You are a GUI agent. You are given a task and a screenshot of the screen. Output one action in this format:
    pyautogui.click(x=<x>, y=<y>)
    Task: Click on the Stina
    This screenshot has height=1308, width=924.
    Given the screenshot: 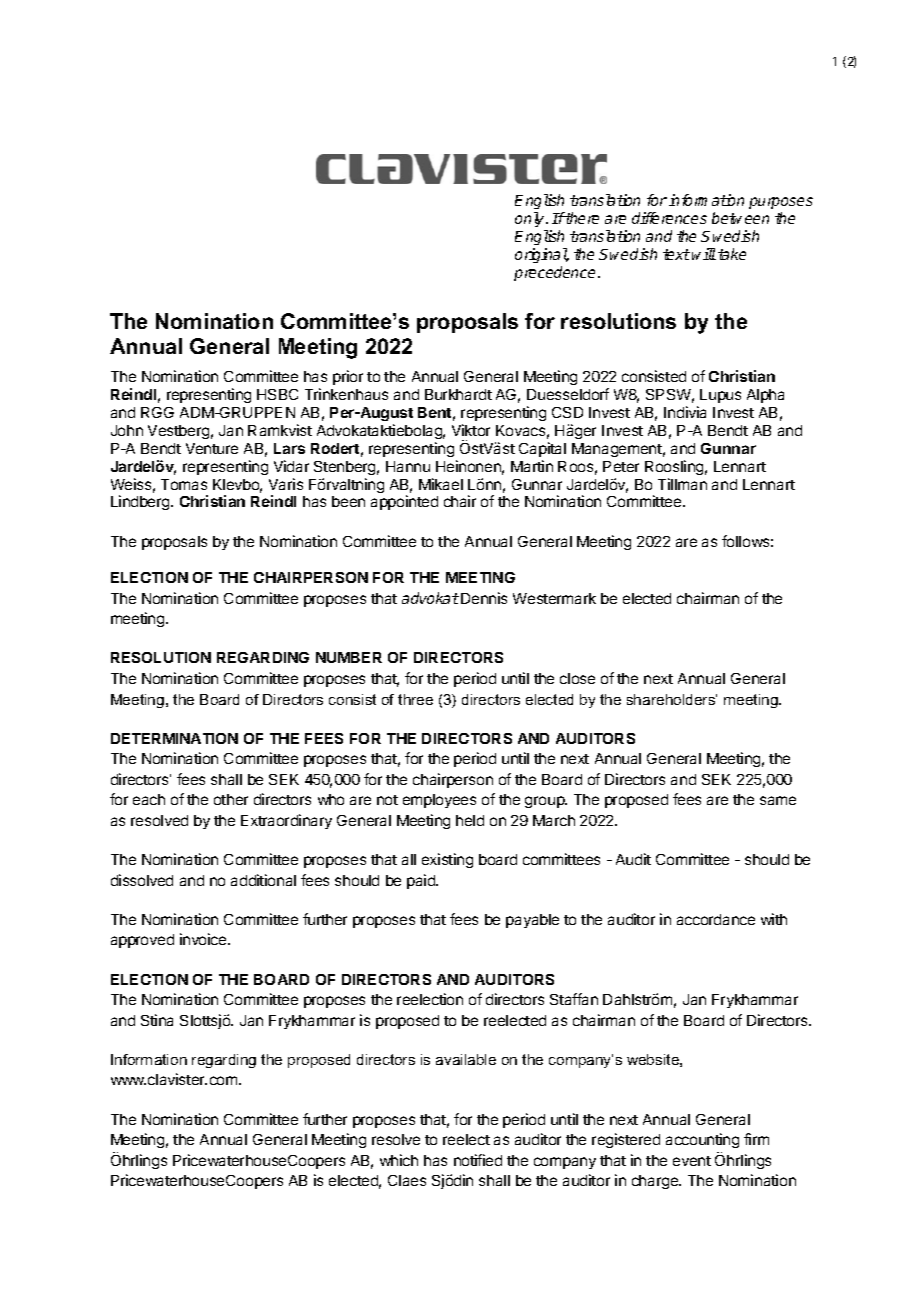 What is the action you would take?
    pyautogui.click(x=157, y=1020)
